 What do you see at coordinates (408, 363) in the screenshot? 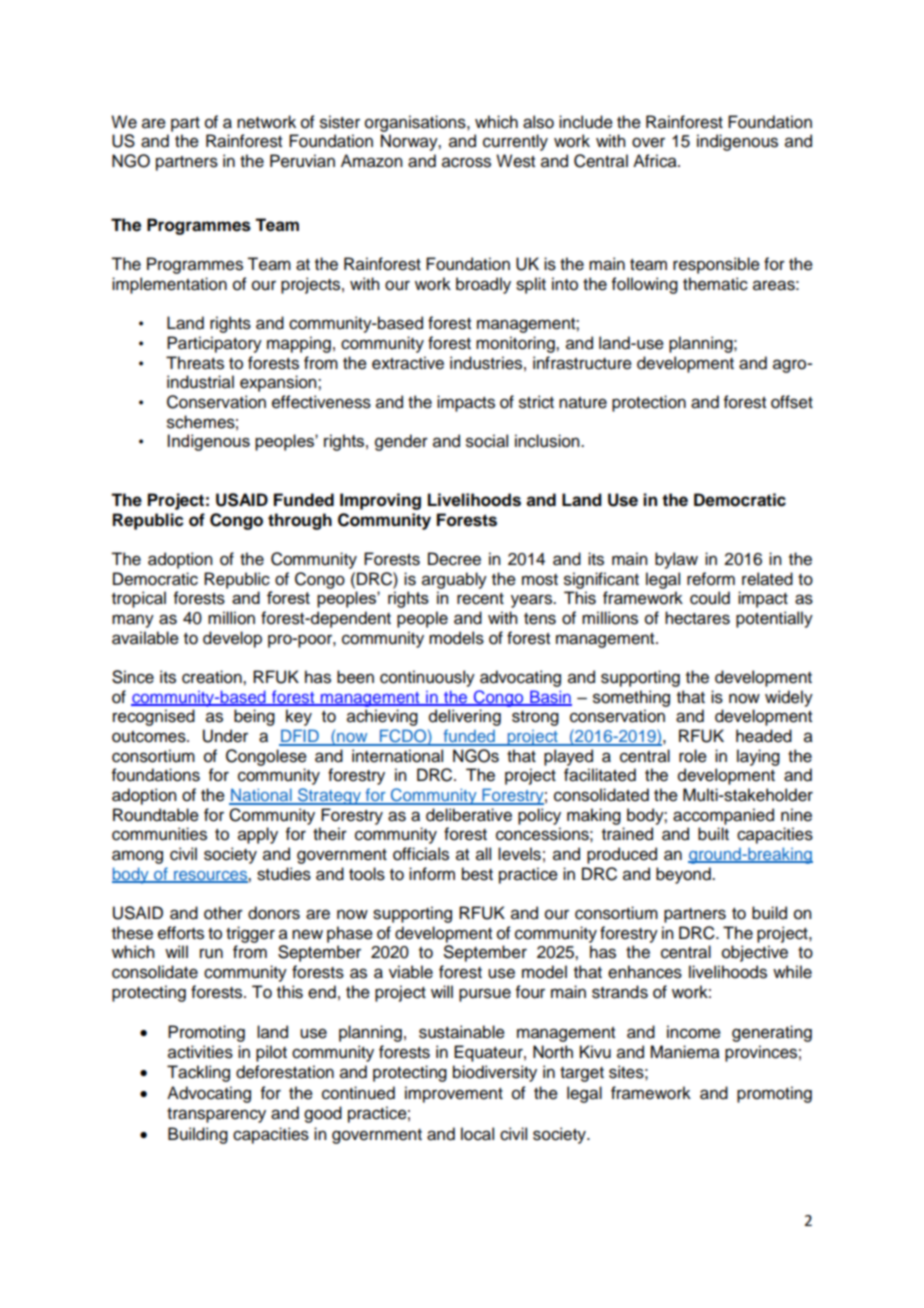
I see `extractive` at bounding box center [408, 363].
